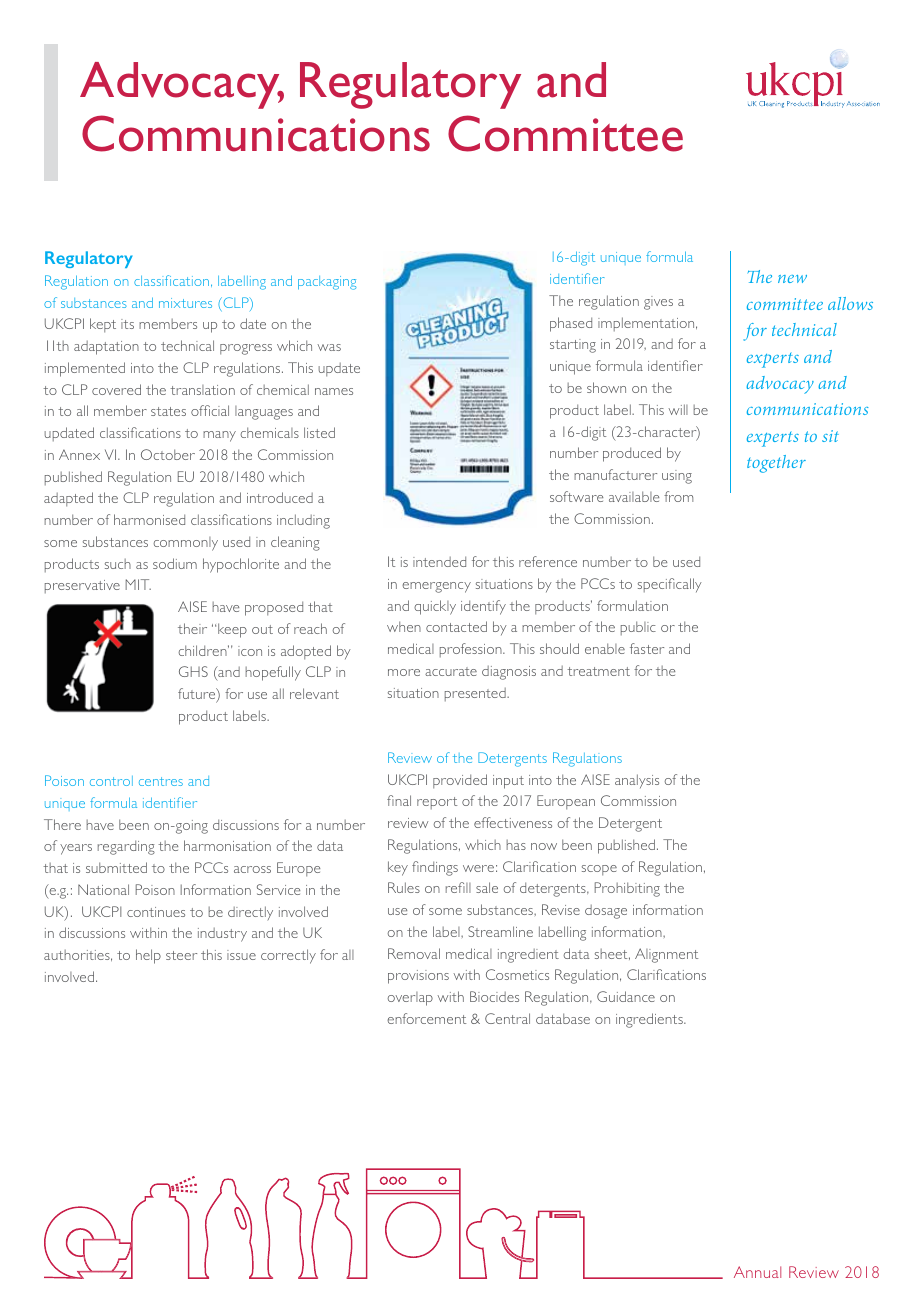 The height and width of the page is (1308, 924). Describe the element at coordinates (439, 561) in the page. I see `intended` at that location.
